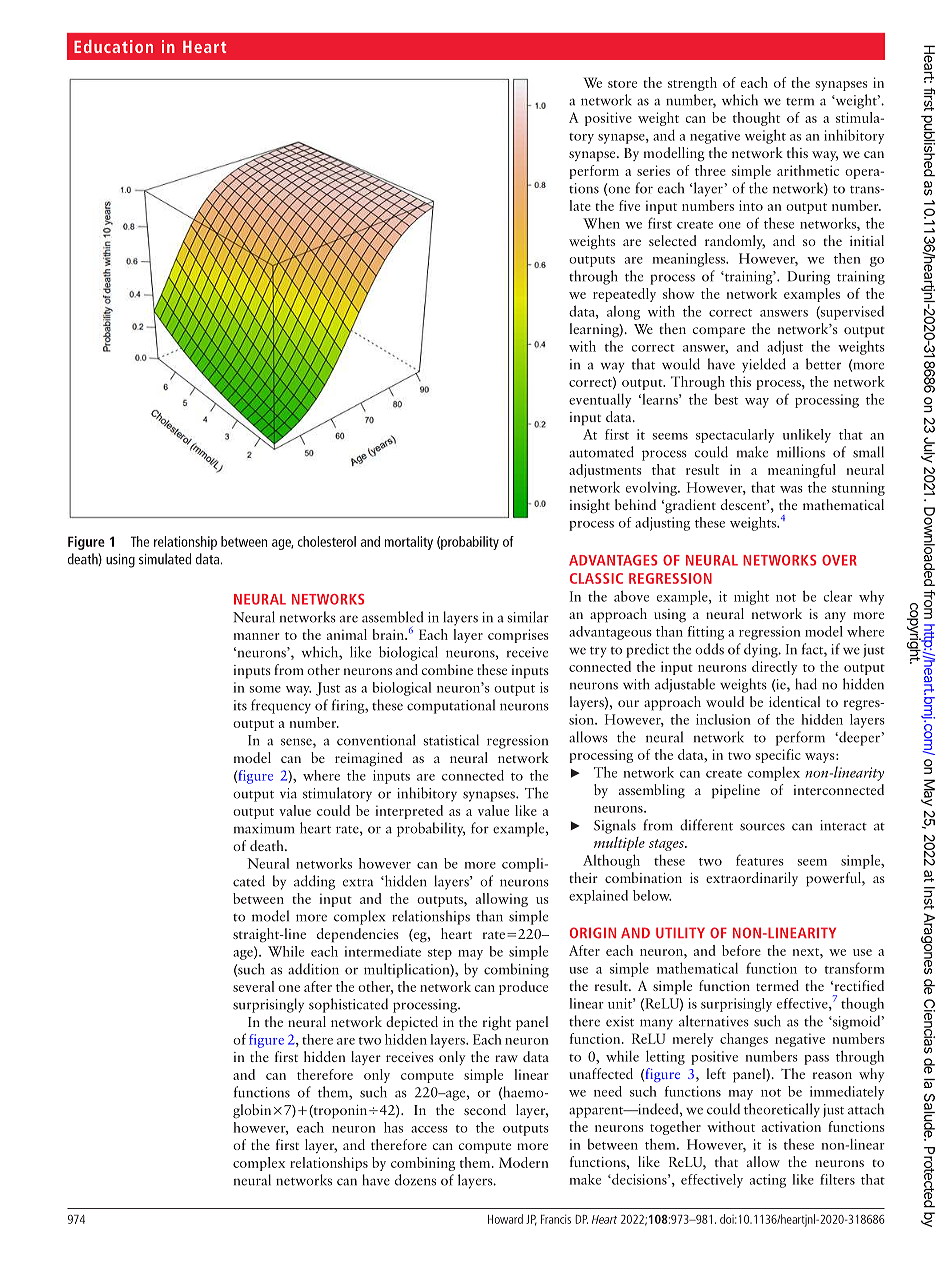 The image size is (952, 1270). I want to click on strength, so click(692, 84).
